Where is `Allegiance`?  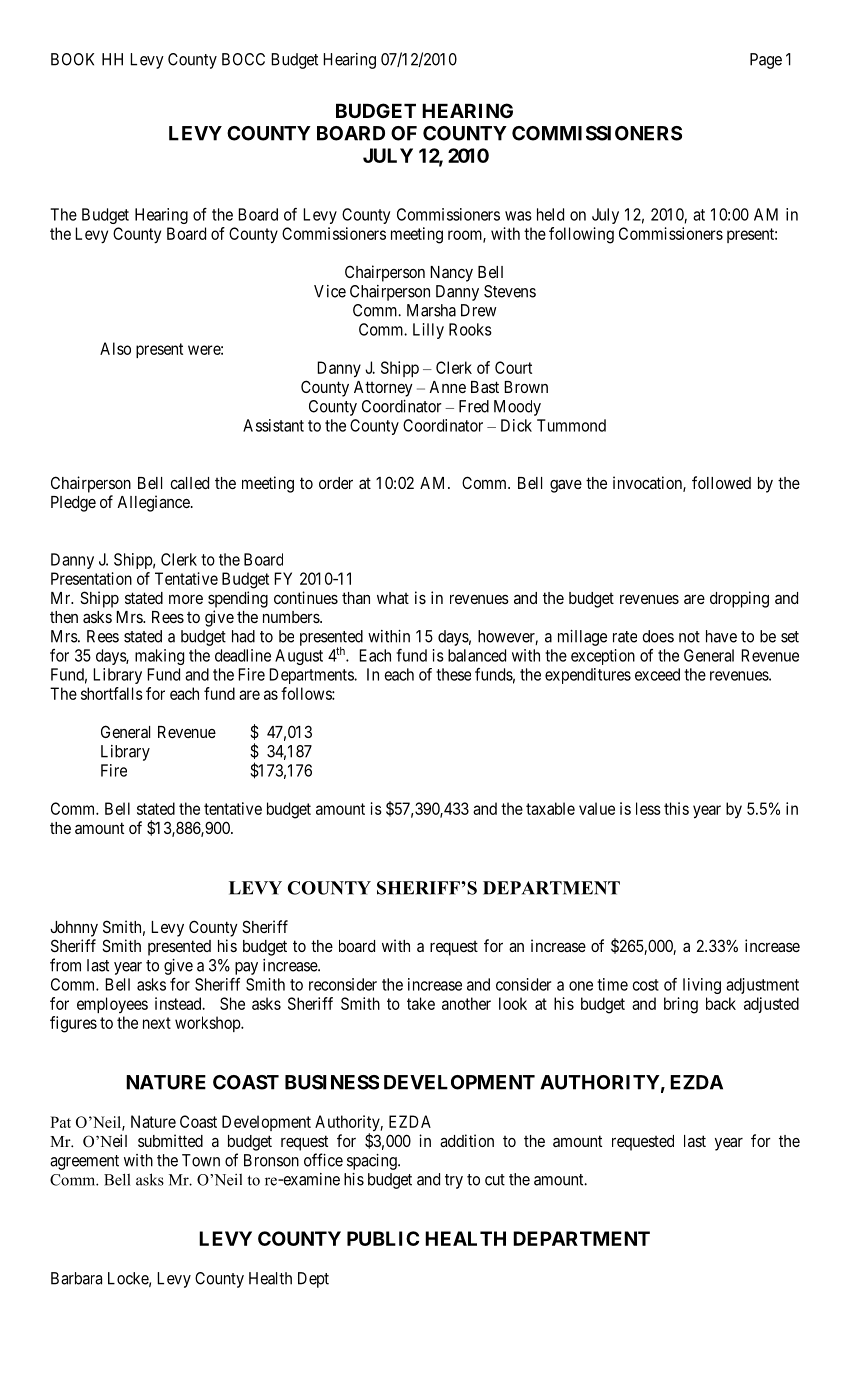
Allegiance is located at coordinates (154, 503).
